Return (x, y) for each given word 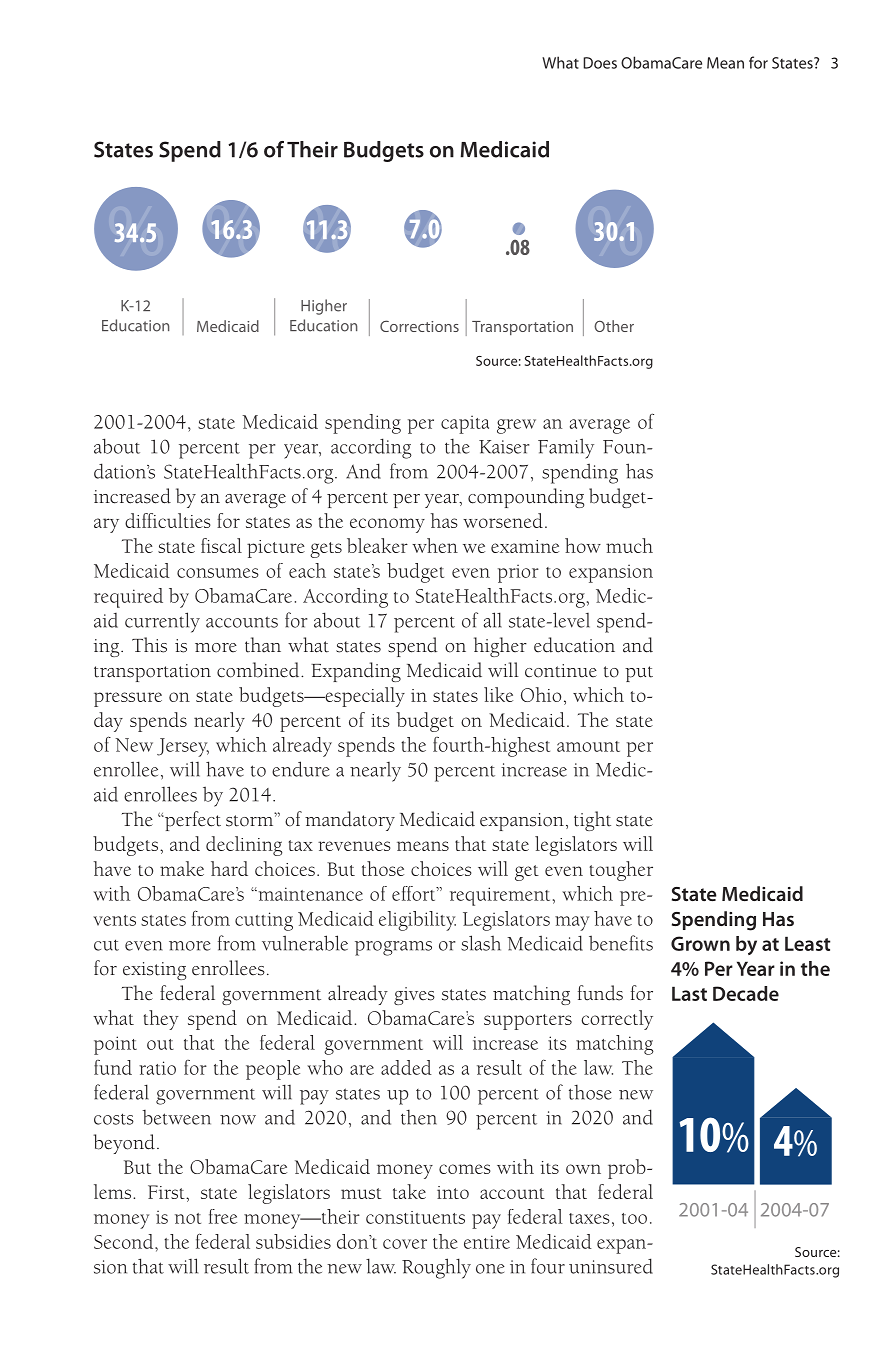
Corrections (419, 326)
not (188, 1218)
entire (487, 1242)
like (498, 694)
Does (600, 63)
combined (259, 670)
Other (614, 326)
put (639, 674)
